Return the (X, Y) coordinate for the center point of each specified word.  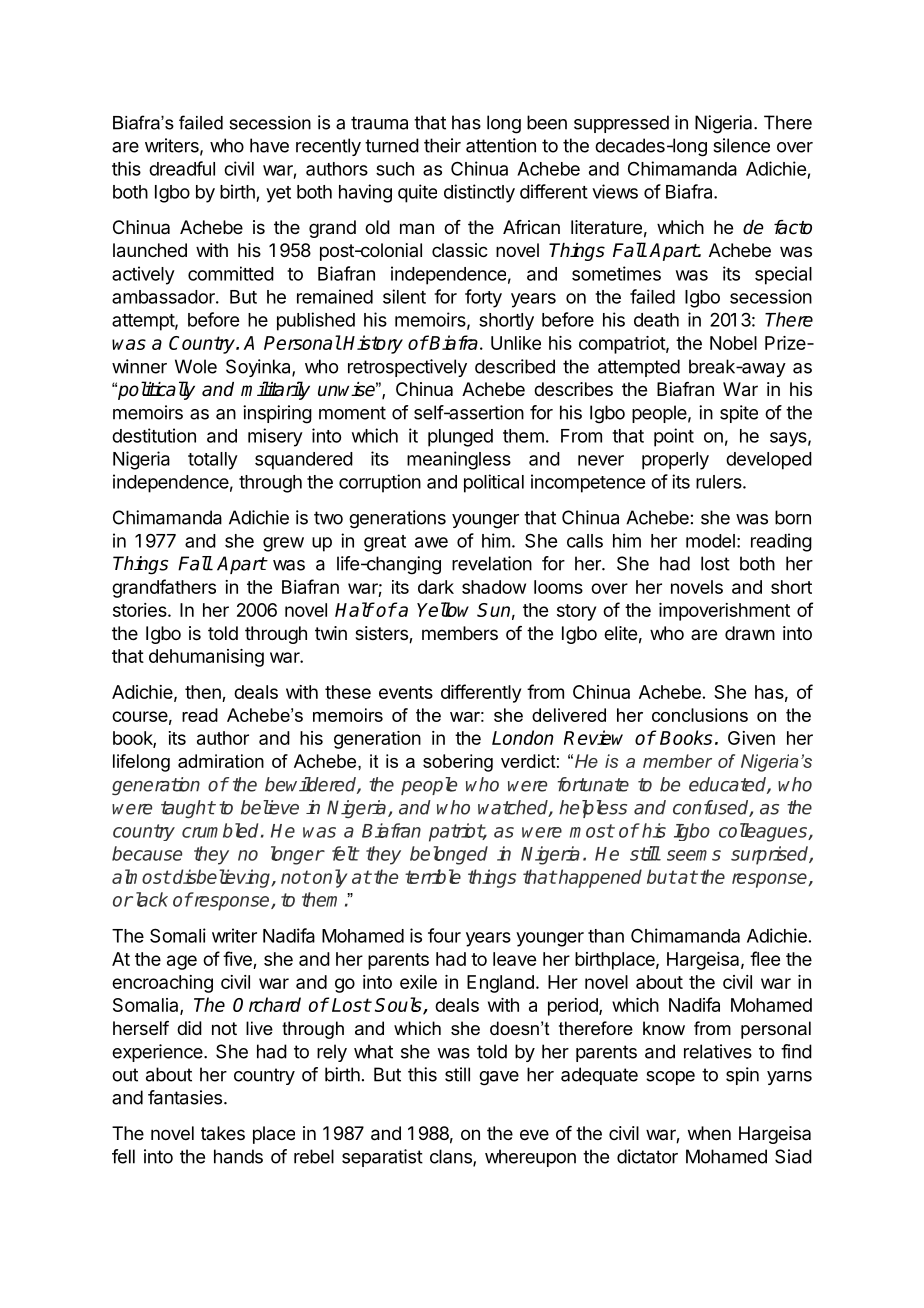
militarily (275, 390)
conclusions (700, 715)
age (182, 962)
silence (741, 145)
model (710, 541)
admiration (221, 761)
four (444, 935)
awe (431, 542)
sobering (458, 763)
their (442, 145)
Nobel (733, 343)
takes (223, 1133)
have (269, 145)
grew (283, 544)
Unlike (516, 343)
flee (765, 958)
